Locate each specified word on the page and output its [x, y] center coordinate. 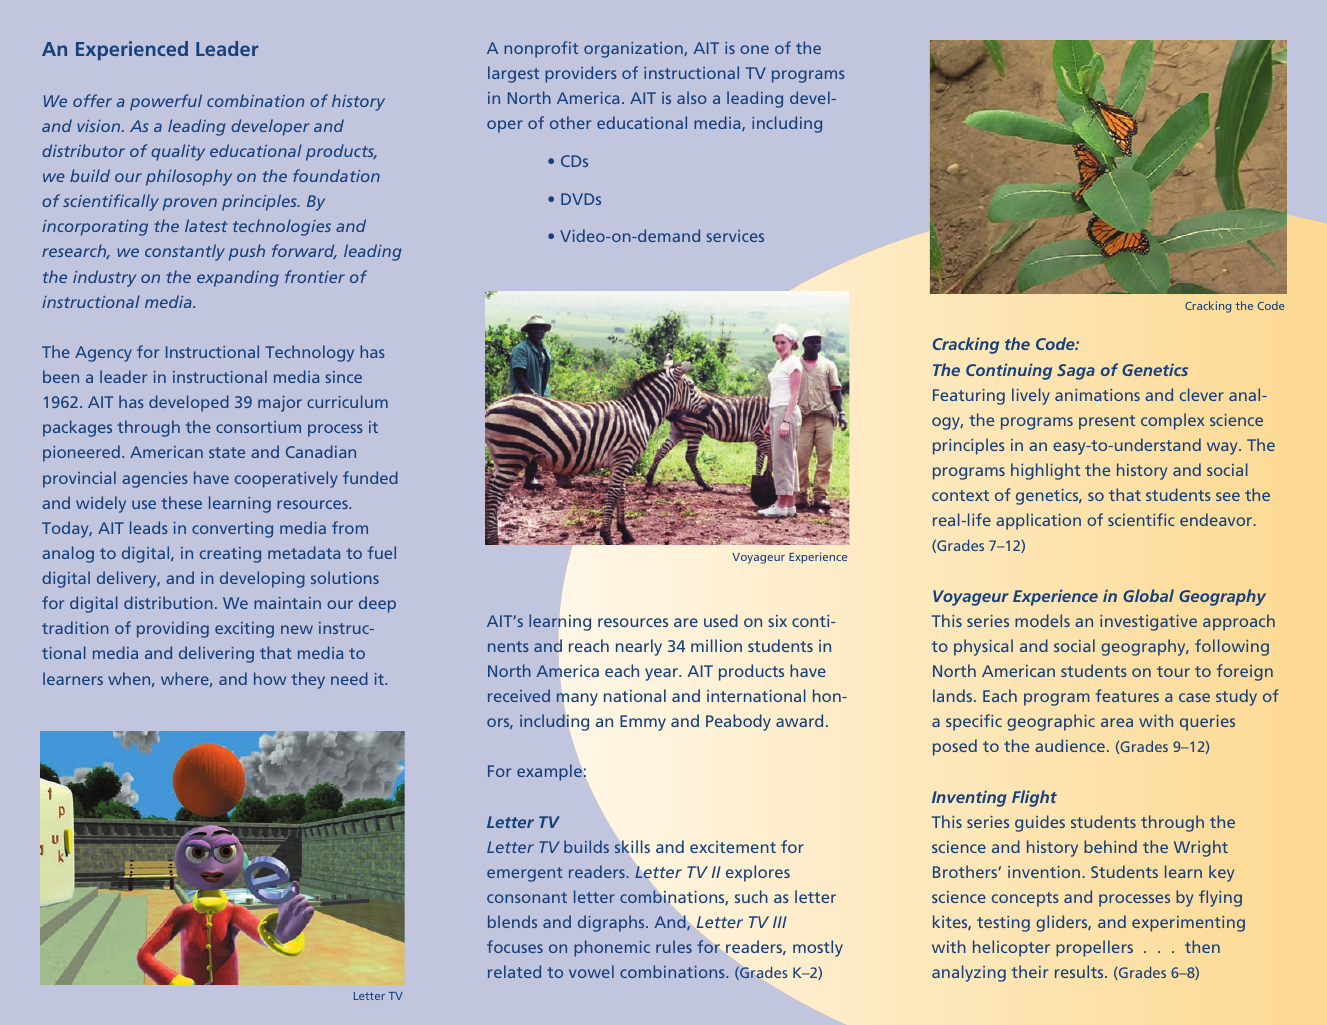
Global [1148, 595]
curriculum [347, 401]
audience [1070, 745]
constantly [185, 252]
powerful [166, 102]
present [1107, 422]
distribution [168, 602]
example [549, 772]
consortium [258, 427]
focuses [515, 946]
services [735, 236]
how [270, 678]
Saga [1076, 372]
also [692, 97]
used [721, 620]
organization [634, 50]
